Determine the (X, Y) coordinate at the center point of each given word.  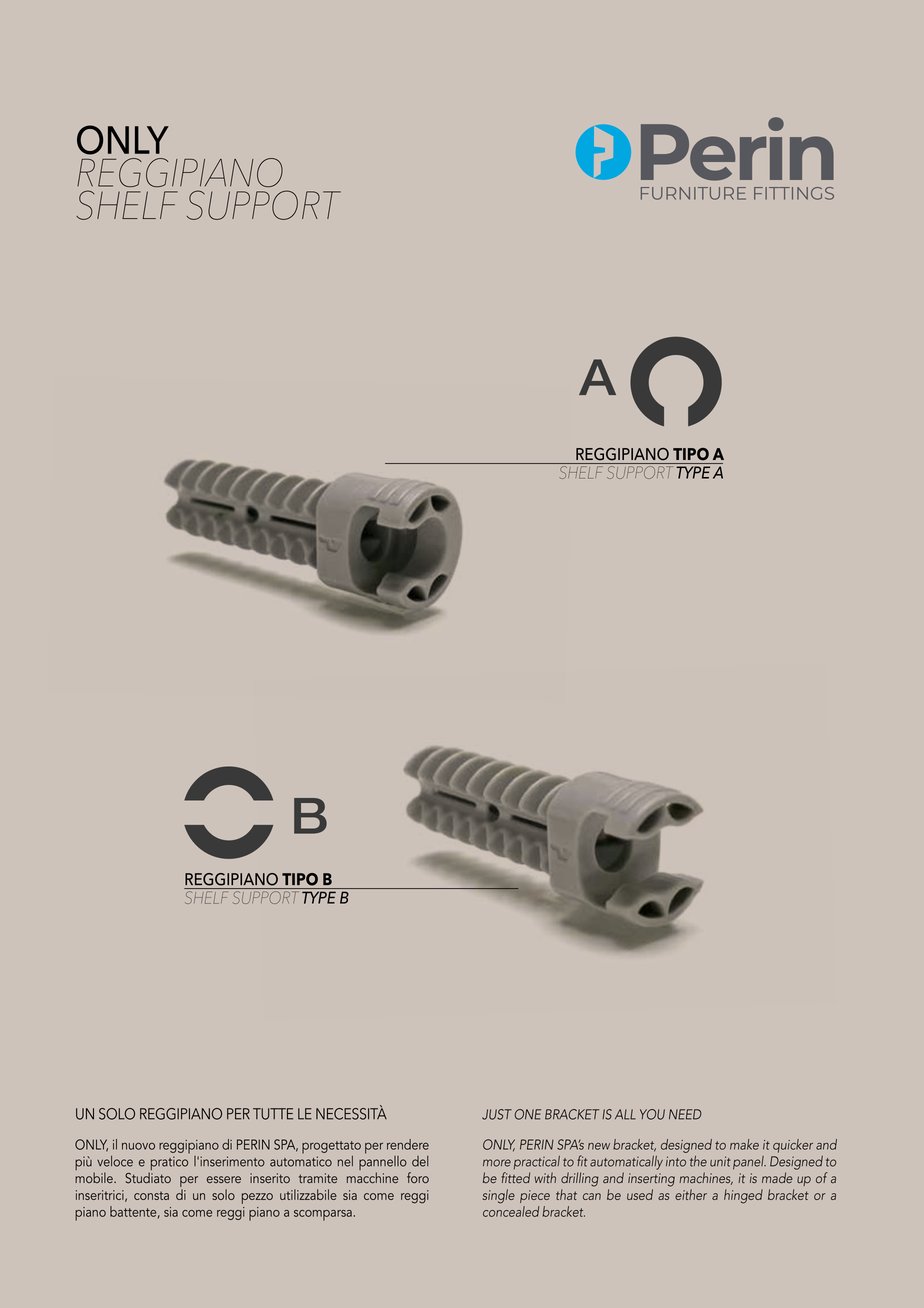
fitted (516, 1177)
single (498, 1196)
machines (706, 1178)
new (599, 1146)
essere (224, 1179)
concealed (511, 1211)
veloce (115, 1161)
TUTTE (273, 1114)
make (744, 1144)
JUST (497, 1114)
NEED (685, 1114)
